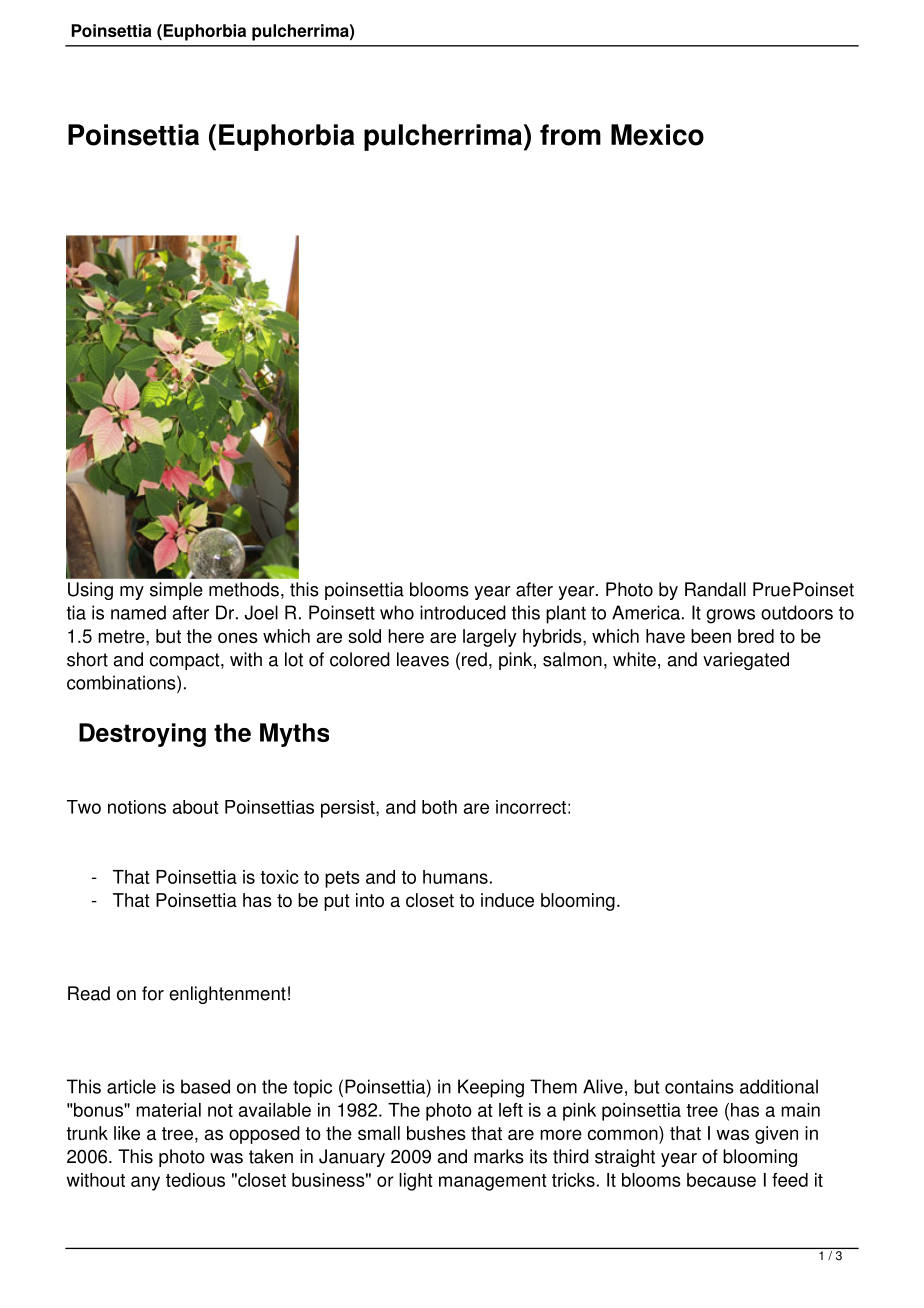 The height and width of the image is (1308, 924). I want to click on simple, so click(176, 591).
